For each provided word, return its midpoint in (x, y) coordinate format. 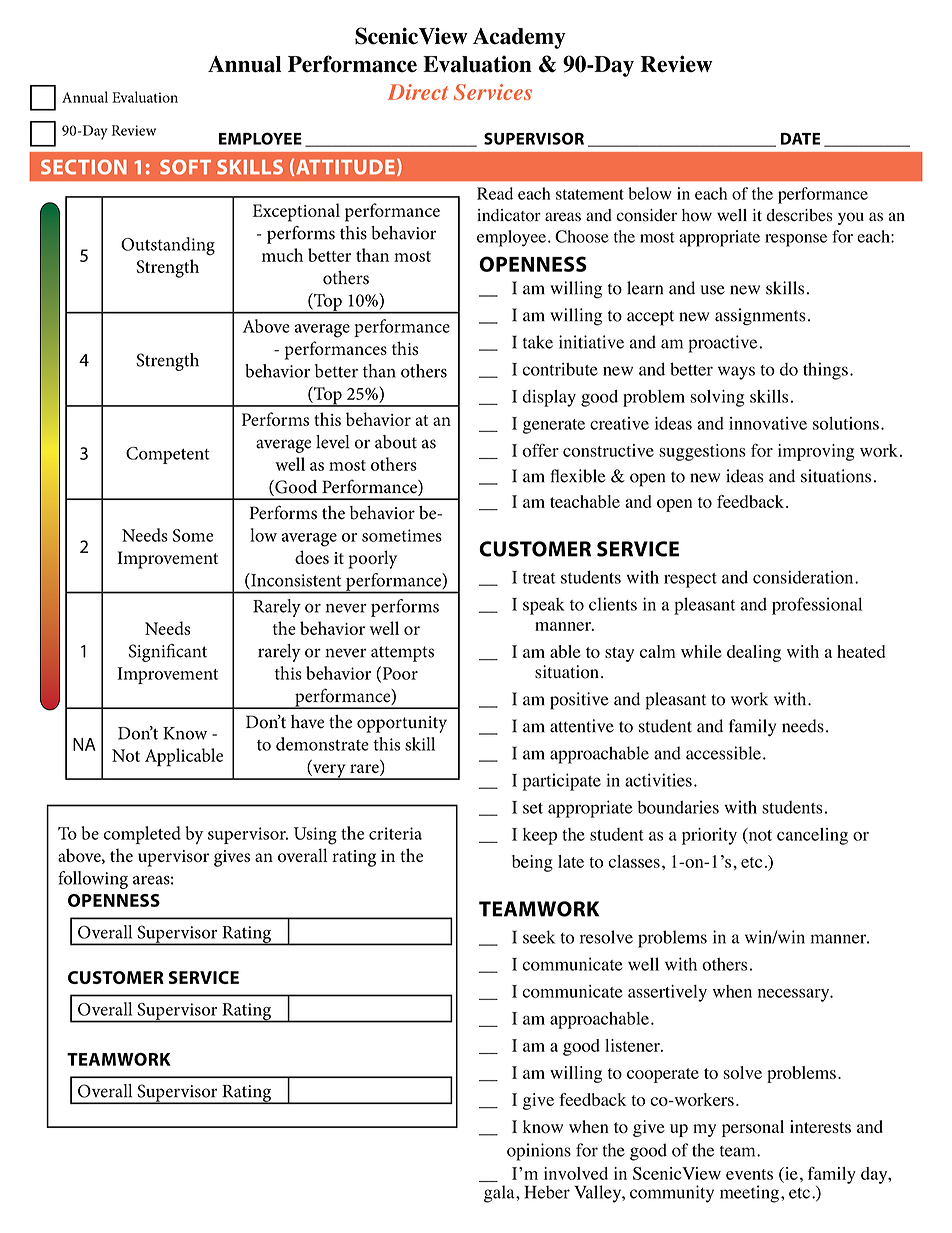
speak (544, 606)
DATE (800, 139)
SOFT (185, 167)
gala (500, 1194)
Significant (168, 653)
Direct (418, 92)
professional (817, 606)
